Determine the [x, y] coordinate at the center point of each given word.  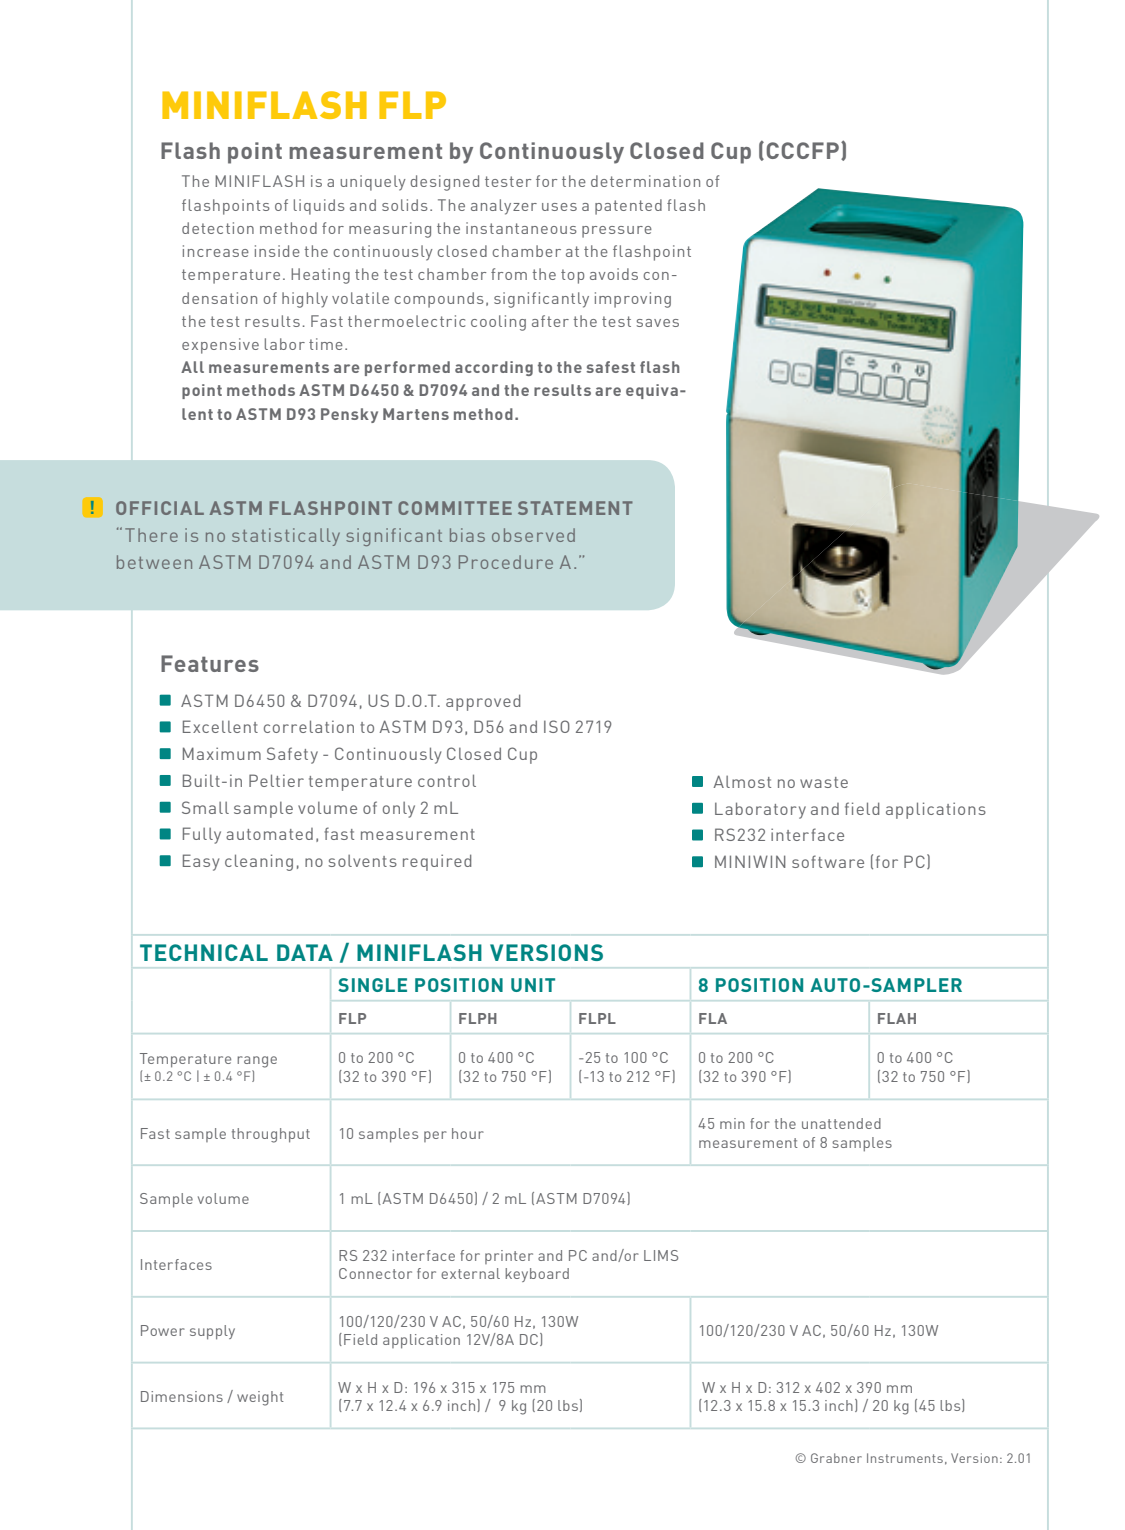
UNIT [533, 985]
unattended [841, 1123]
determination [645, 181]
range [257, 1062]
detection [218, 228]
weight [260, 1398]
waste [824, 782]
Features [210, 663]
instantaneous [521, 228]
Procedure [506, 562]
